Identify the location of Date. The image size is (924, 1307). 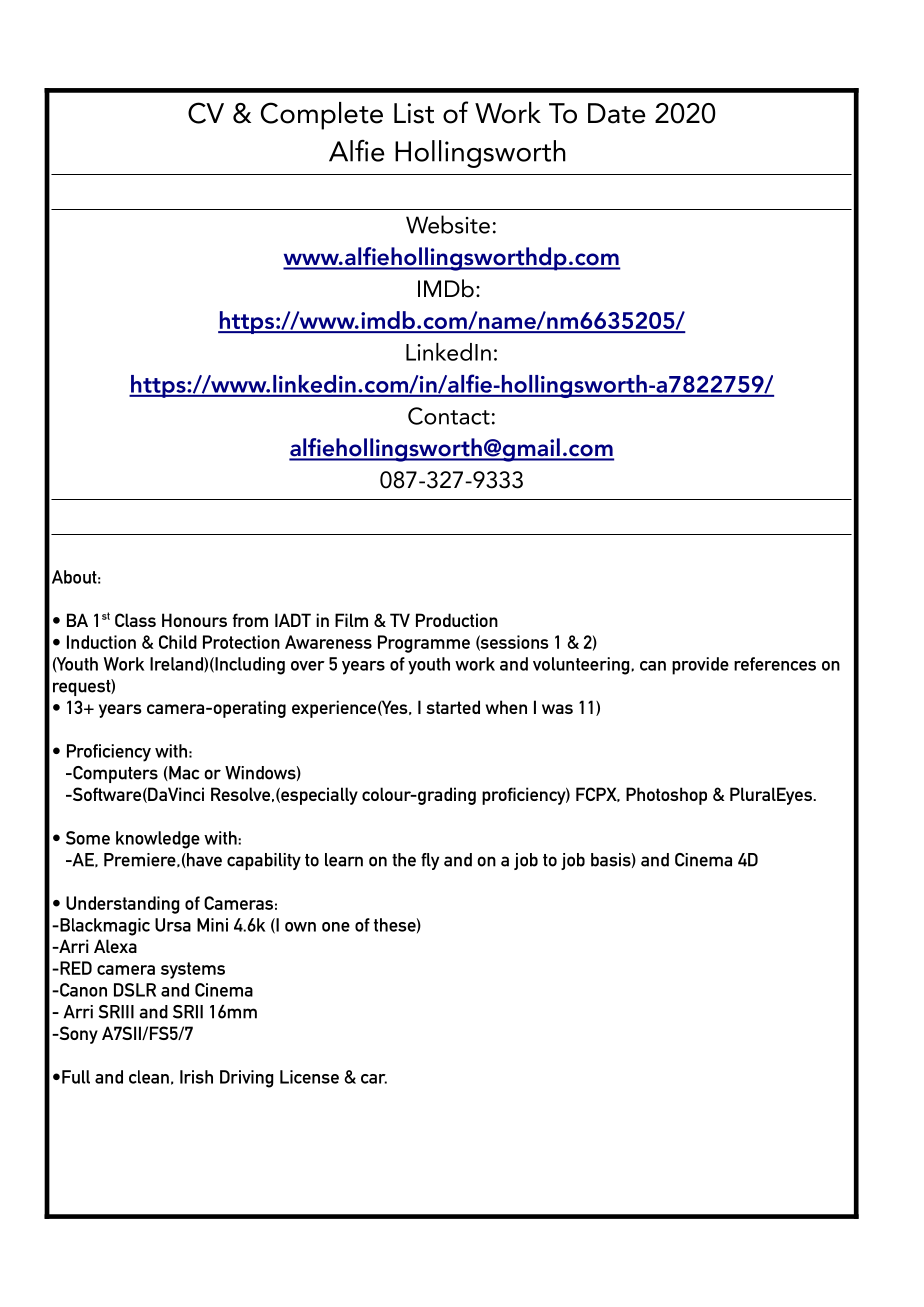
(617, 113).
